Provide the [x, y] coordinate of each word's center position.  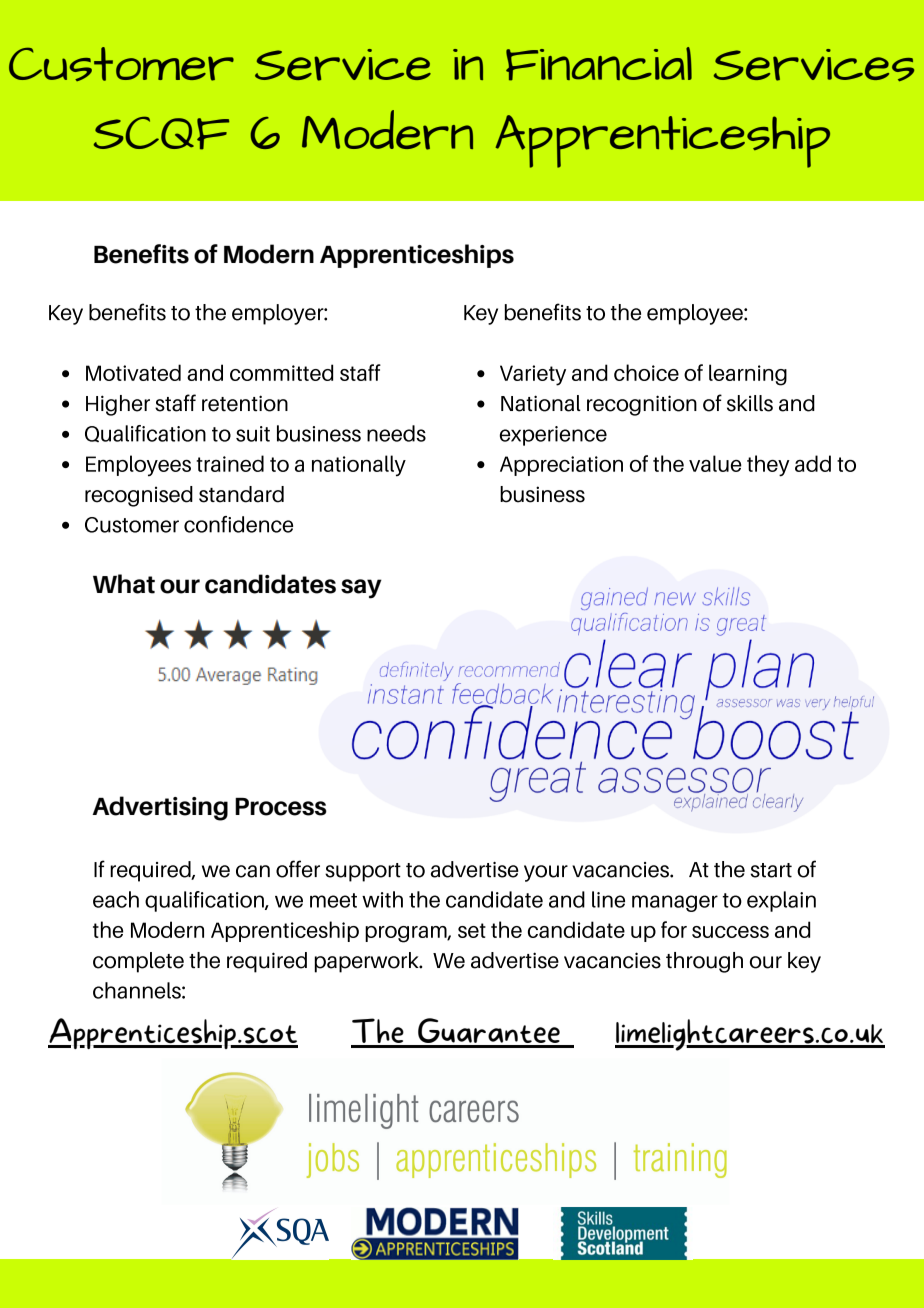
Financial [599, 64]
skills [750, 403]
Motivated [133, 372]
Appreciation [561, 466]
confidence [238, 524]
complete [138, 962]
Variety [533, 375]
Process [281, 807]
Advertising [160, 808]
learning [748, 375]
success [730, 932]
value [715, 463]
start [771, 870]
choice [646, 372]
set [472, 930]
